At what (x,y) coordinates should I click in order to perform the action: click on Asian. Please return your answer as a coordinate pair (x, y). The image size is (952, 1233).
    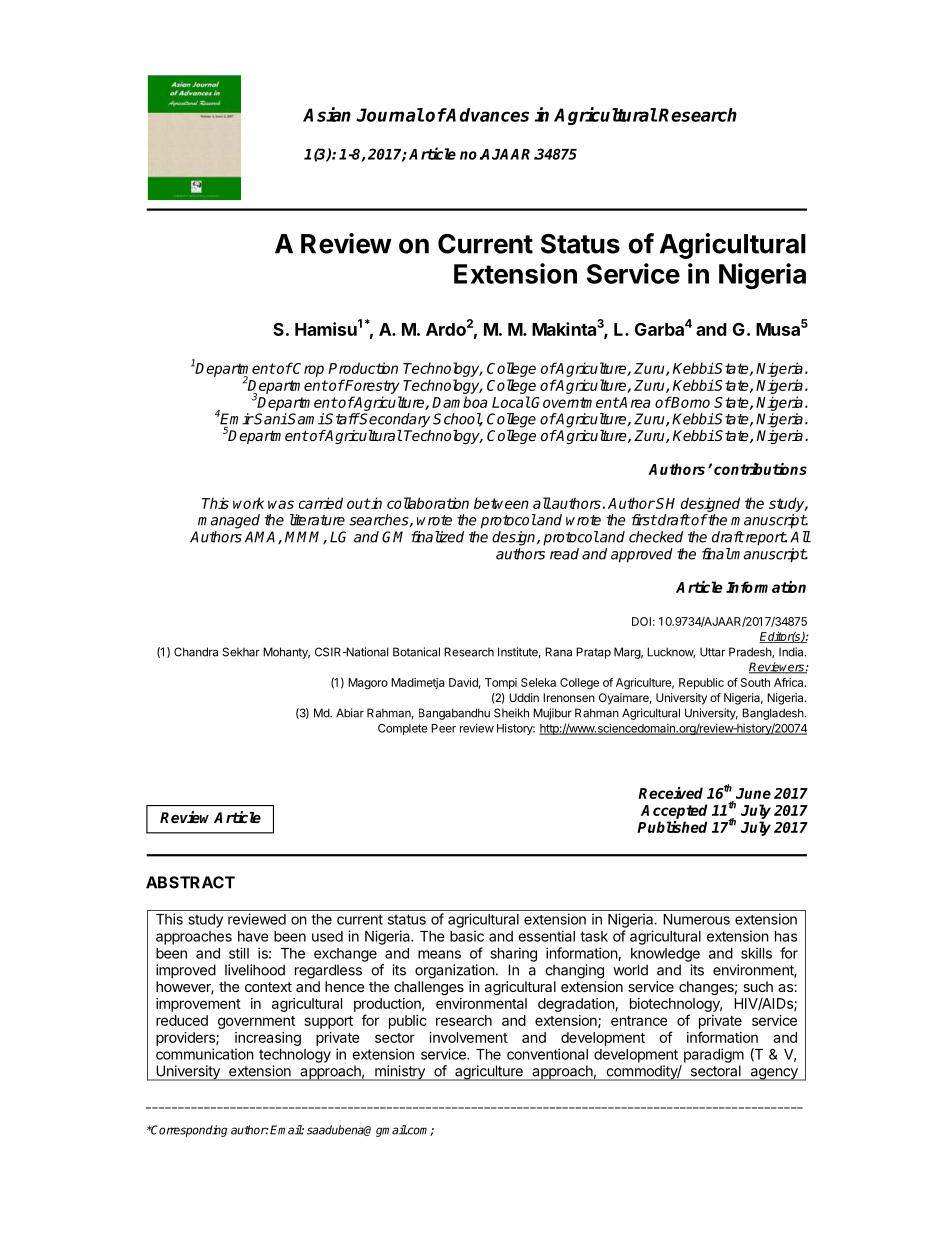
    Looking at the image, I should click on (327, 114).
